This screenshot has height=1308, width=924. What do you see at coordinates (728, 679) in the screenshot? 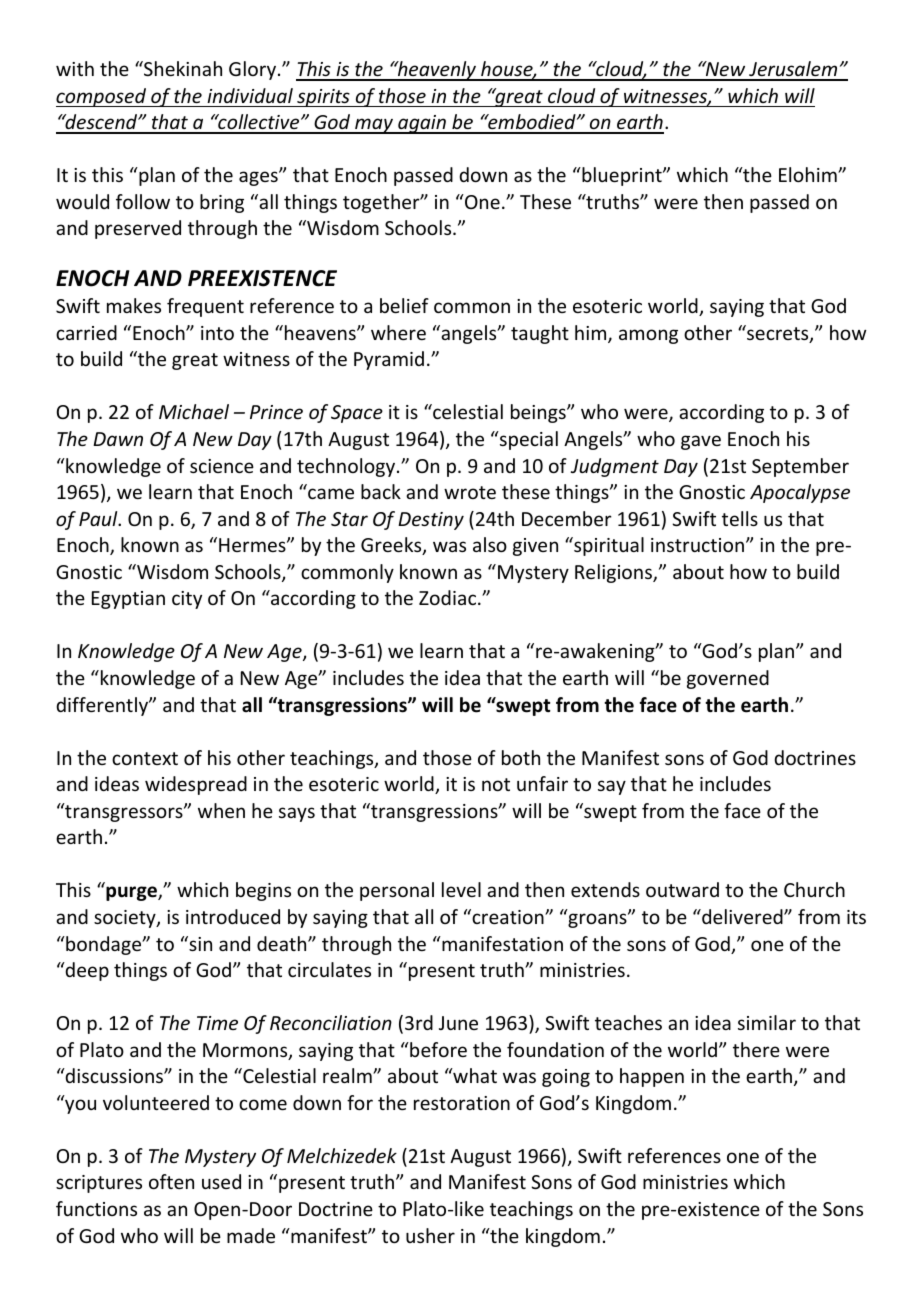
I see `governed` at bounding box center [728, 679].
